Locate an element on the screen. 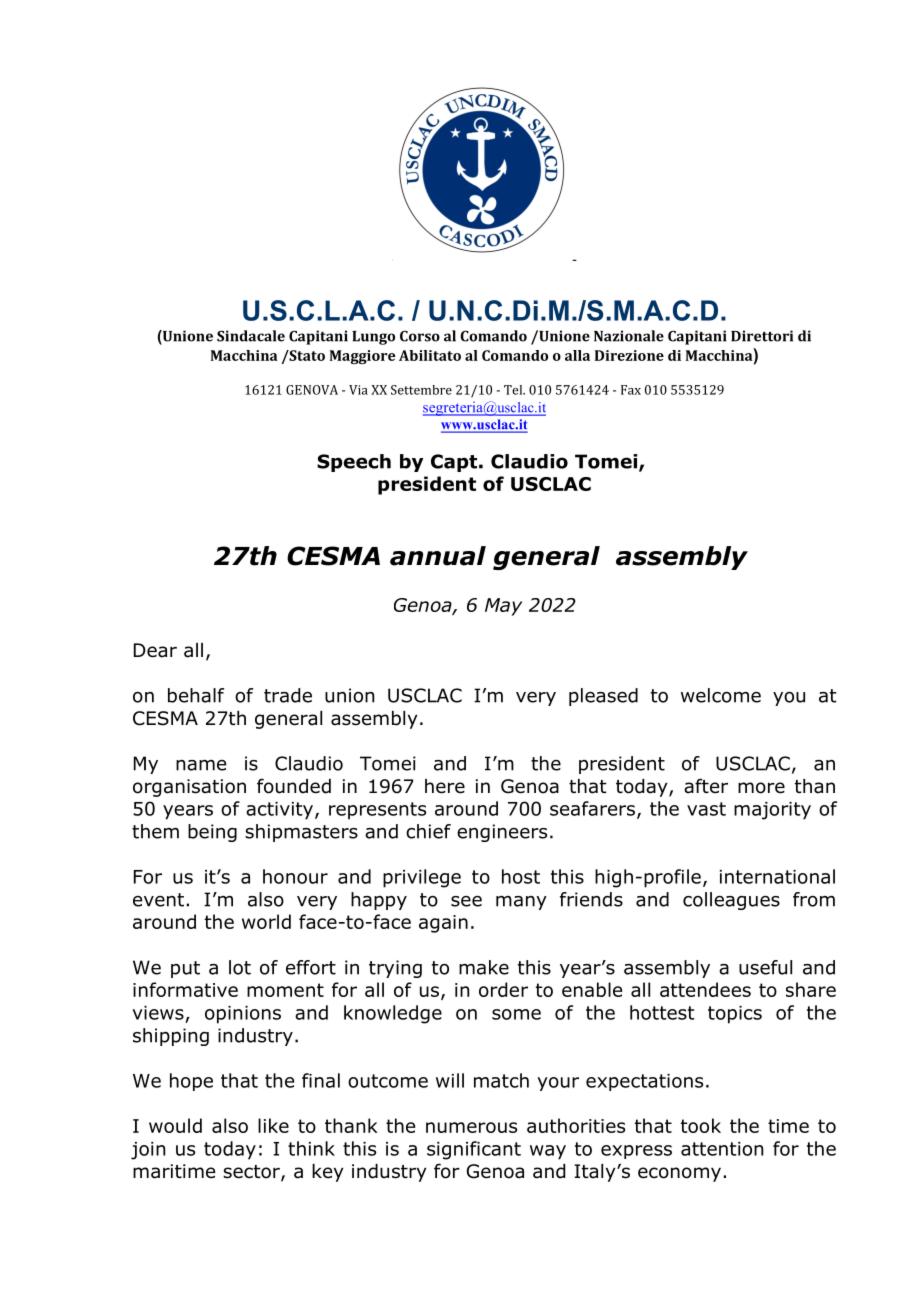 The width and height of the screenshot is (924, 1308). Tel is located at coordinates (514, 390).
